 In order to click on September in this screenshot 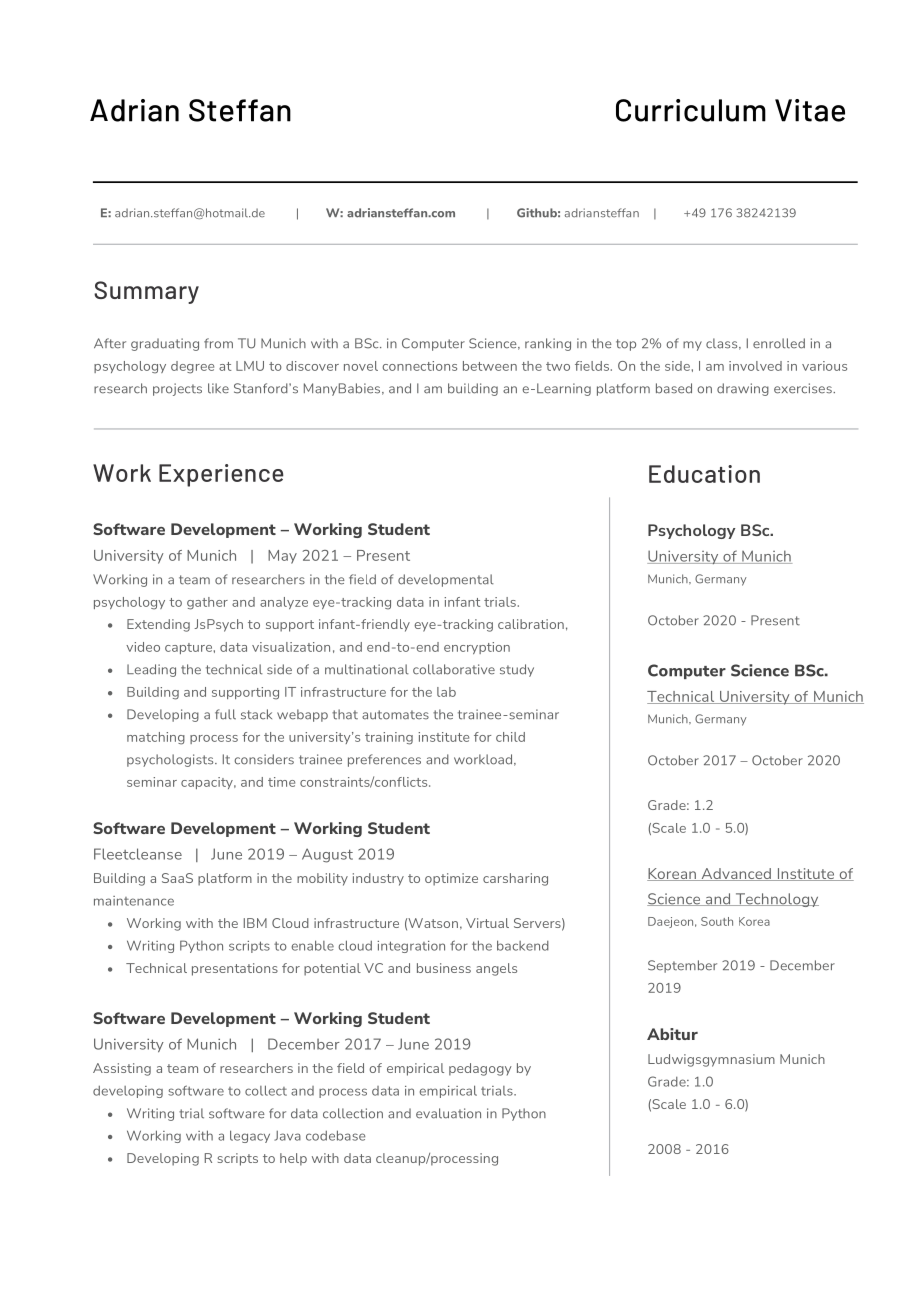, I will do `click(682, 966)`.
